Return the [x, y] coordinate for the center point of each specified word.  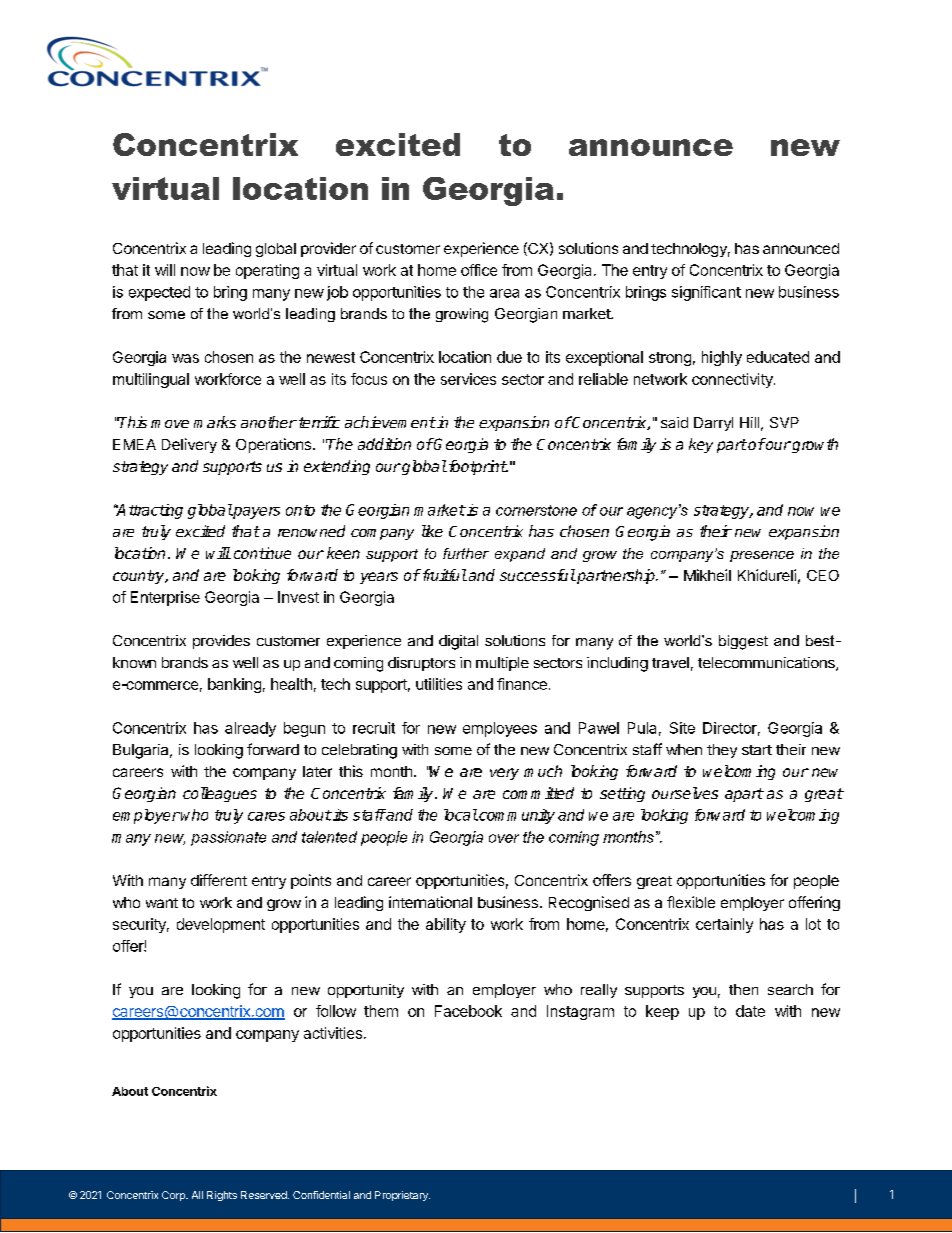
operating [267, 271]
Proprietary [402, 1196]
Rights [222, 1196]
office [479, 270]
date [750, 1011]
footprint [476, 467]
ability [446, 925]
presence [762, 556]
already [250, 729]
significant [706, 293]
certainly [724, 925]
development [221, 925]
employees [500, 729]
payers [255, 513]
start [757, 750]
